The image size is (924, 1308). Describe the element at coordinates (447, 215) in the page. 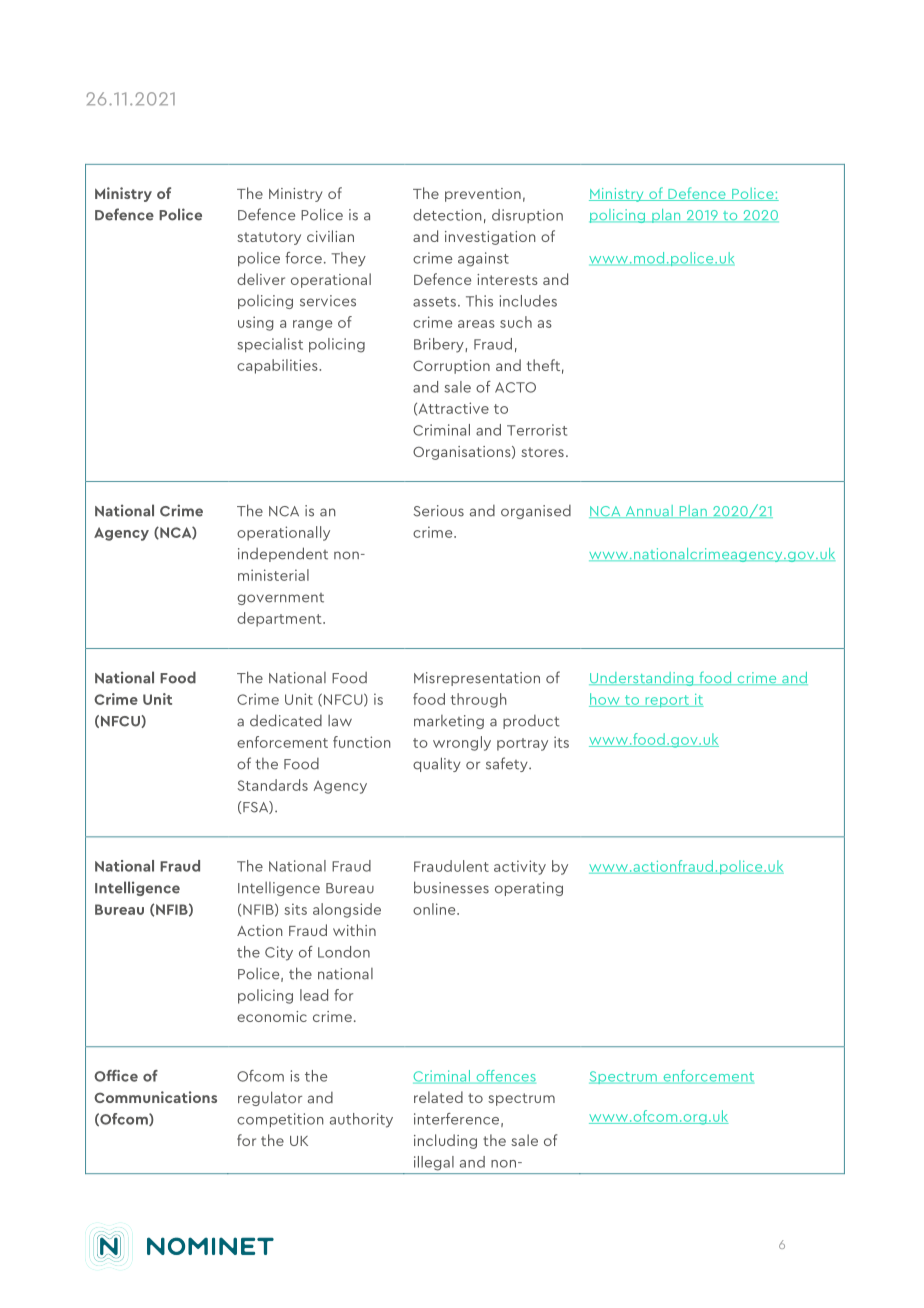

I see `detection` at that location.
